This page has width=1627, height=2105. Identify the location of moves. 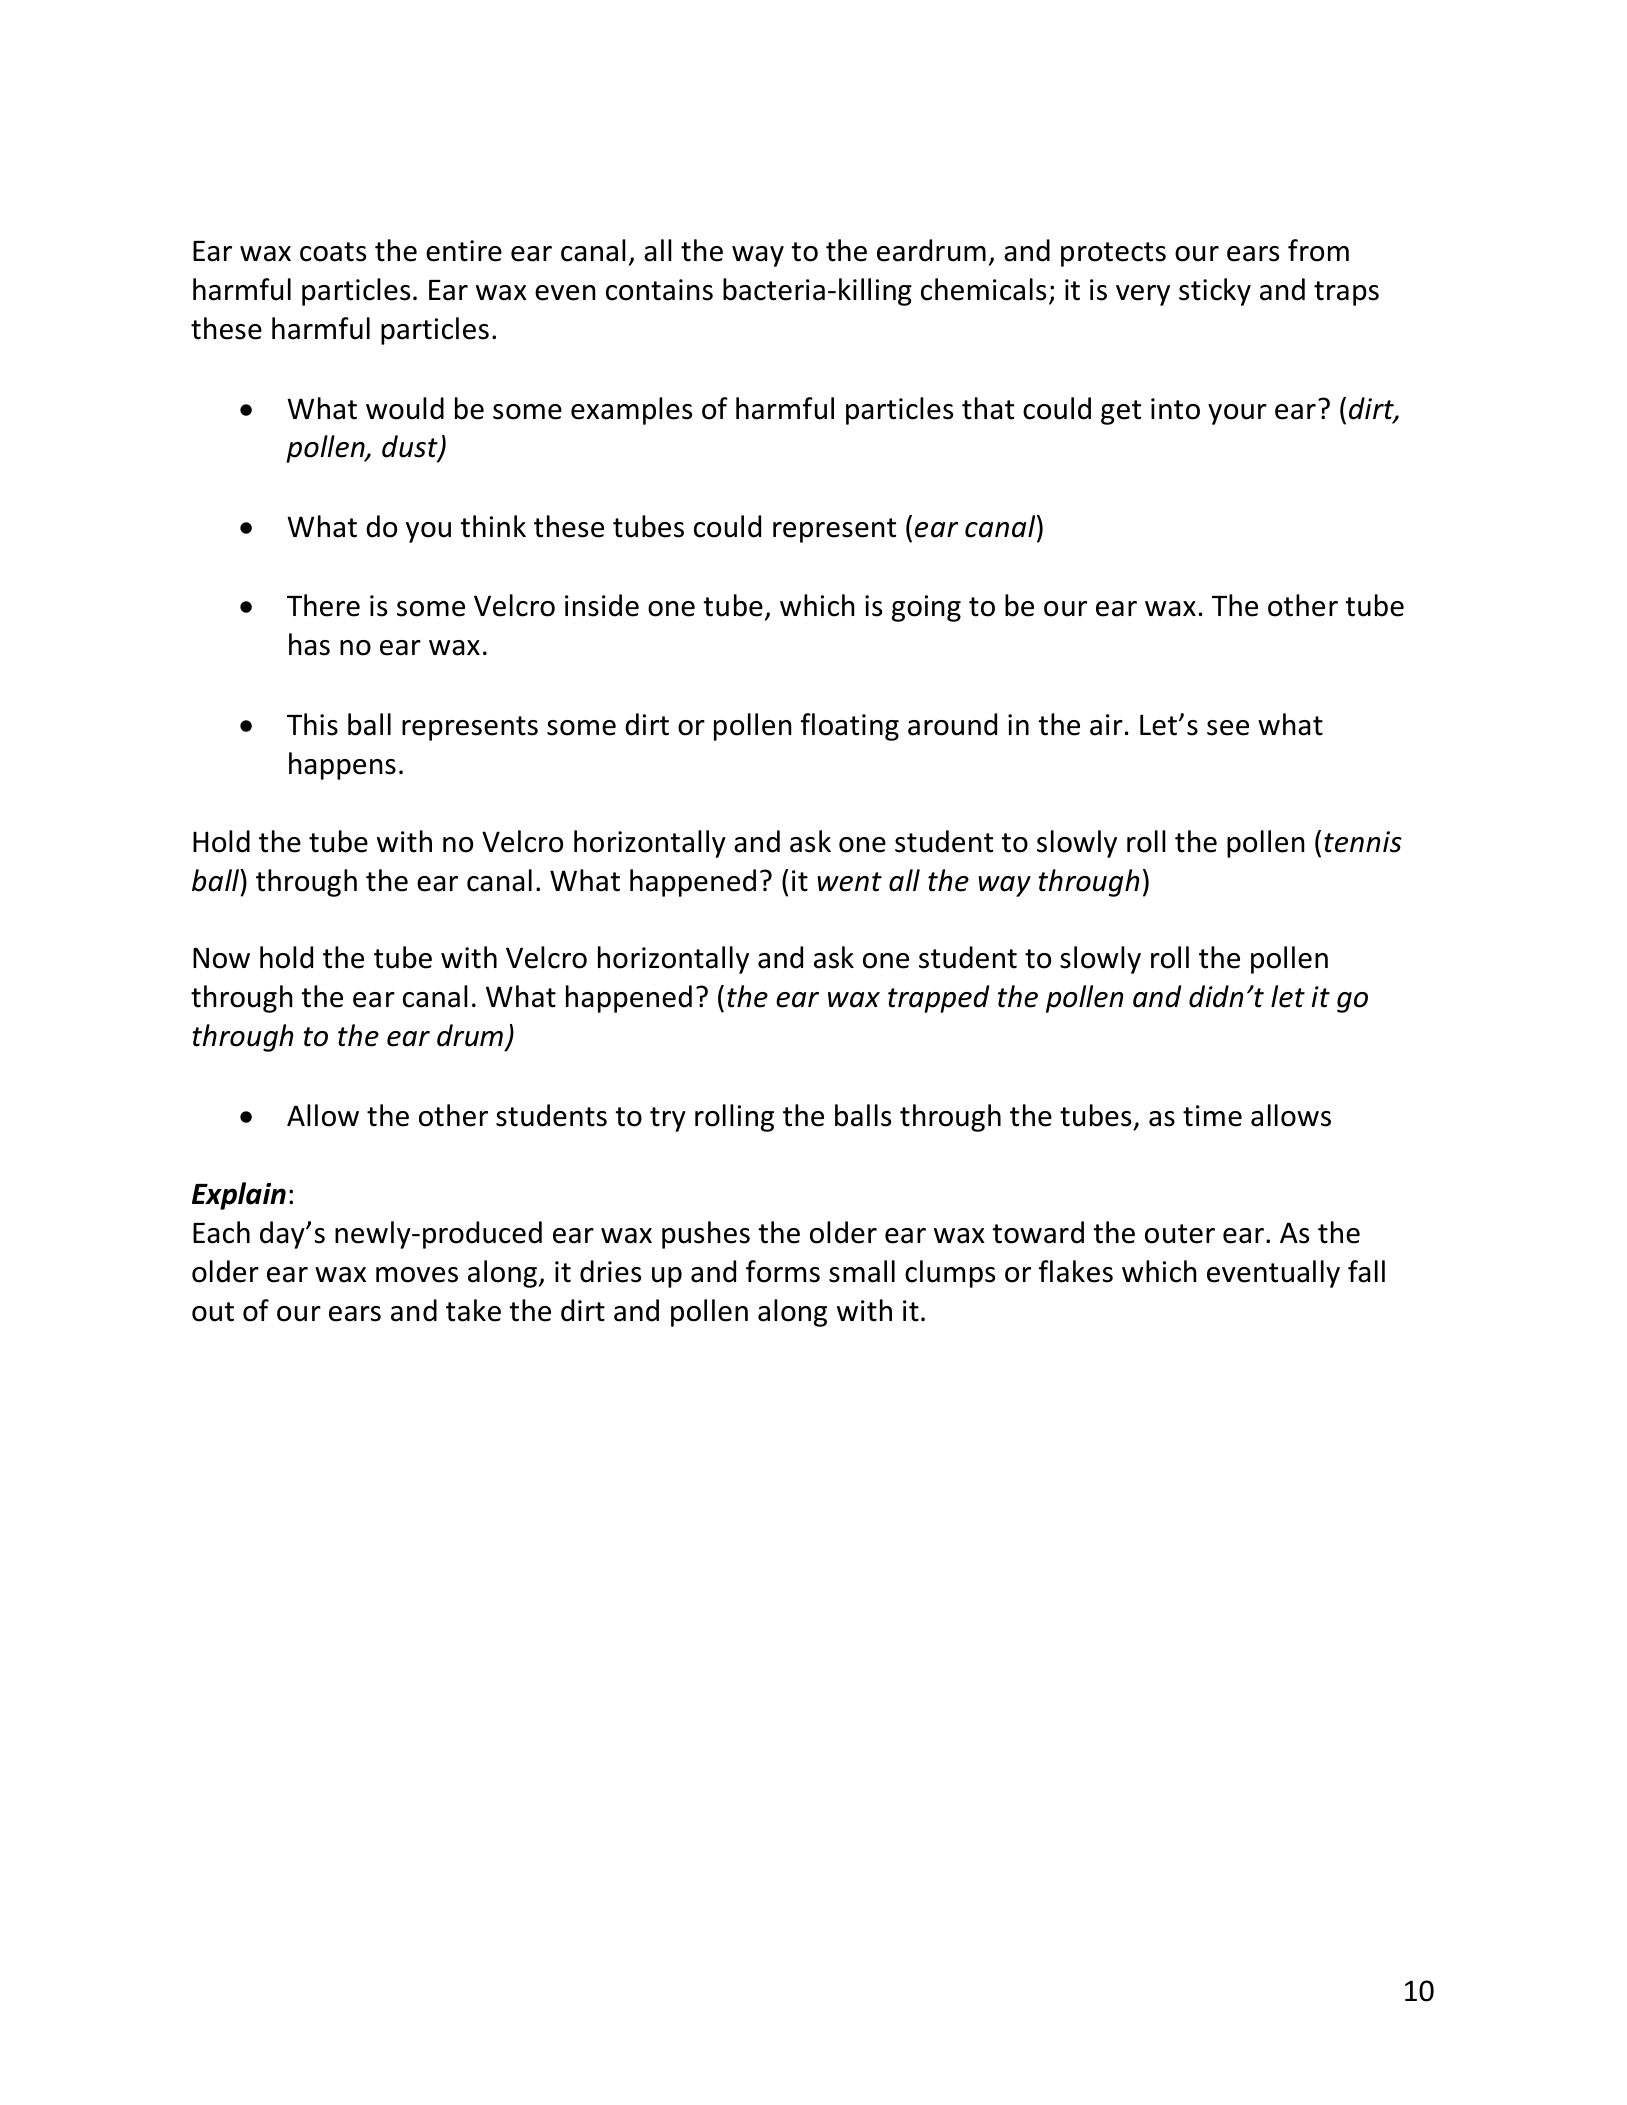
(417, 1275).
